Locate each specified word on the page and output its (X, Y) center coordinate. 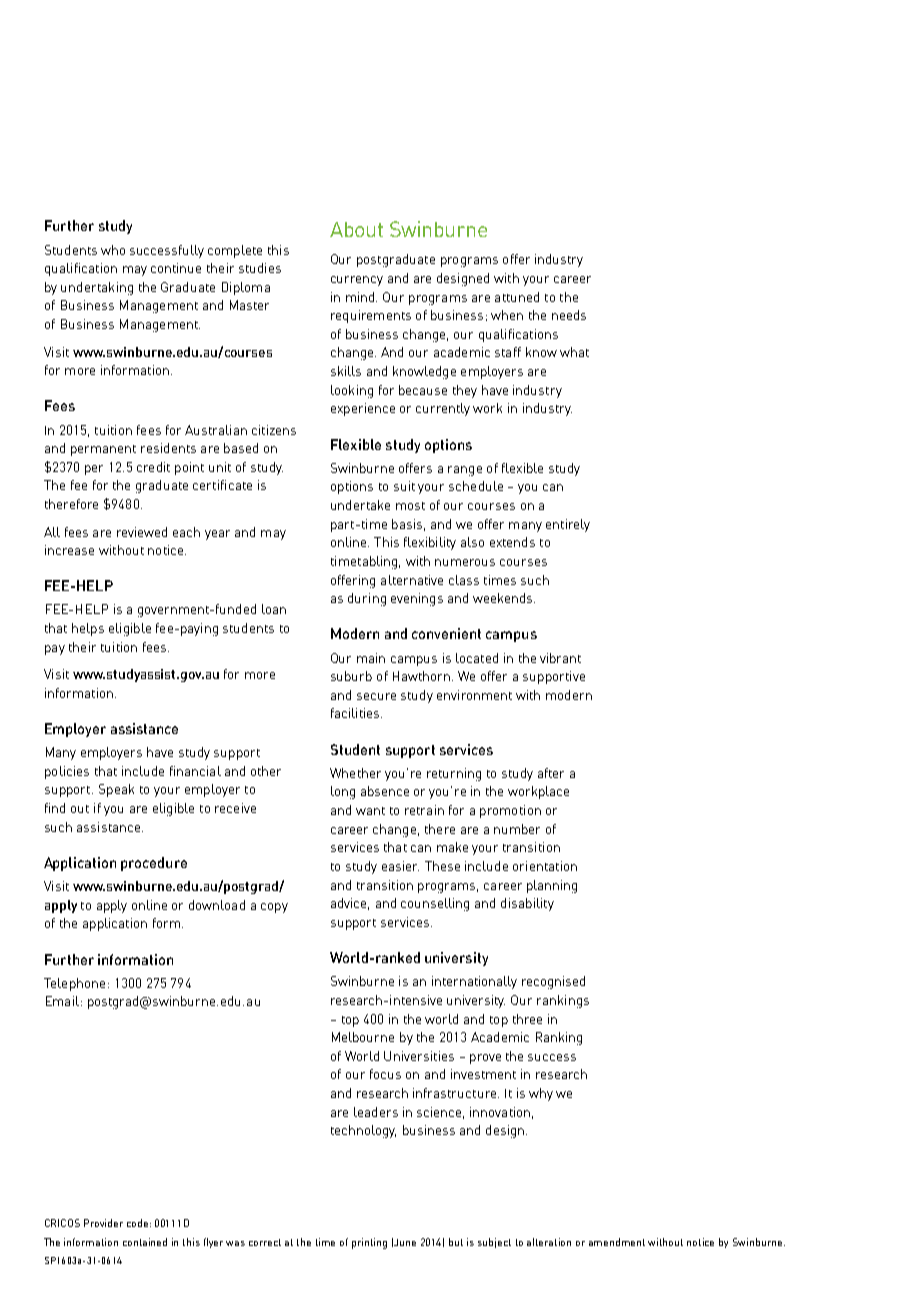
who (113, 250)
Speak (116, 790)
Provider (103, 1223)
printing (369, 1243)
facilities (356, 713)
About (356, 229)
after (551, 773)
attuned (517, 297)
